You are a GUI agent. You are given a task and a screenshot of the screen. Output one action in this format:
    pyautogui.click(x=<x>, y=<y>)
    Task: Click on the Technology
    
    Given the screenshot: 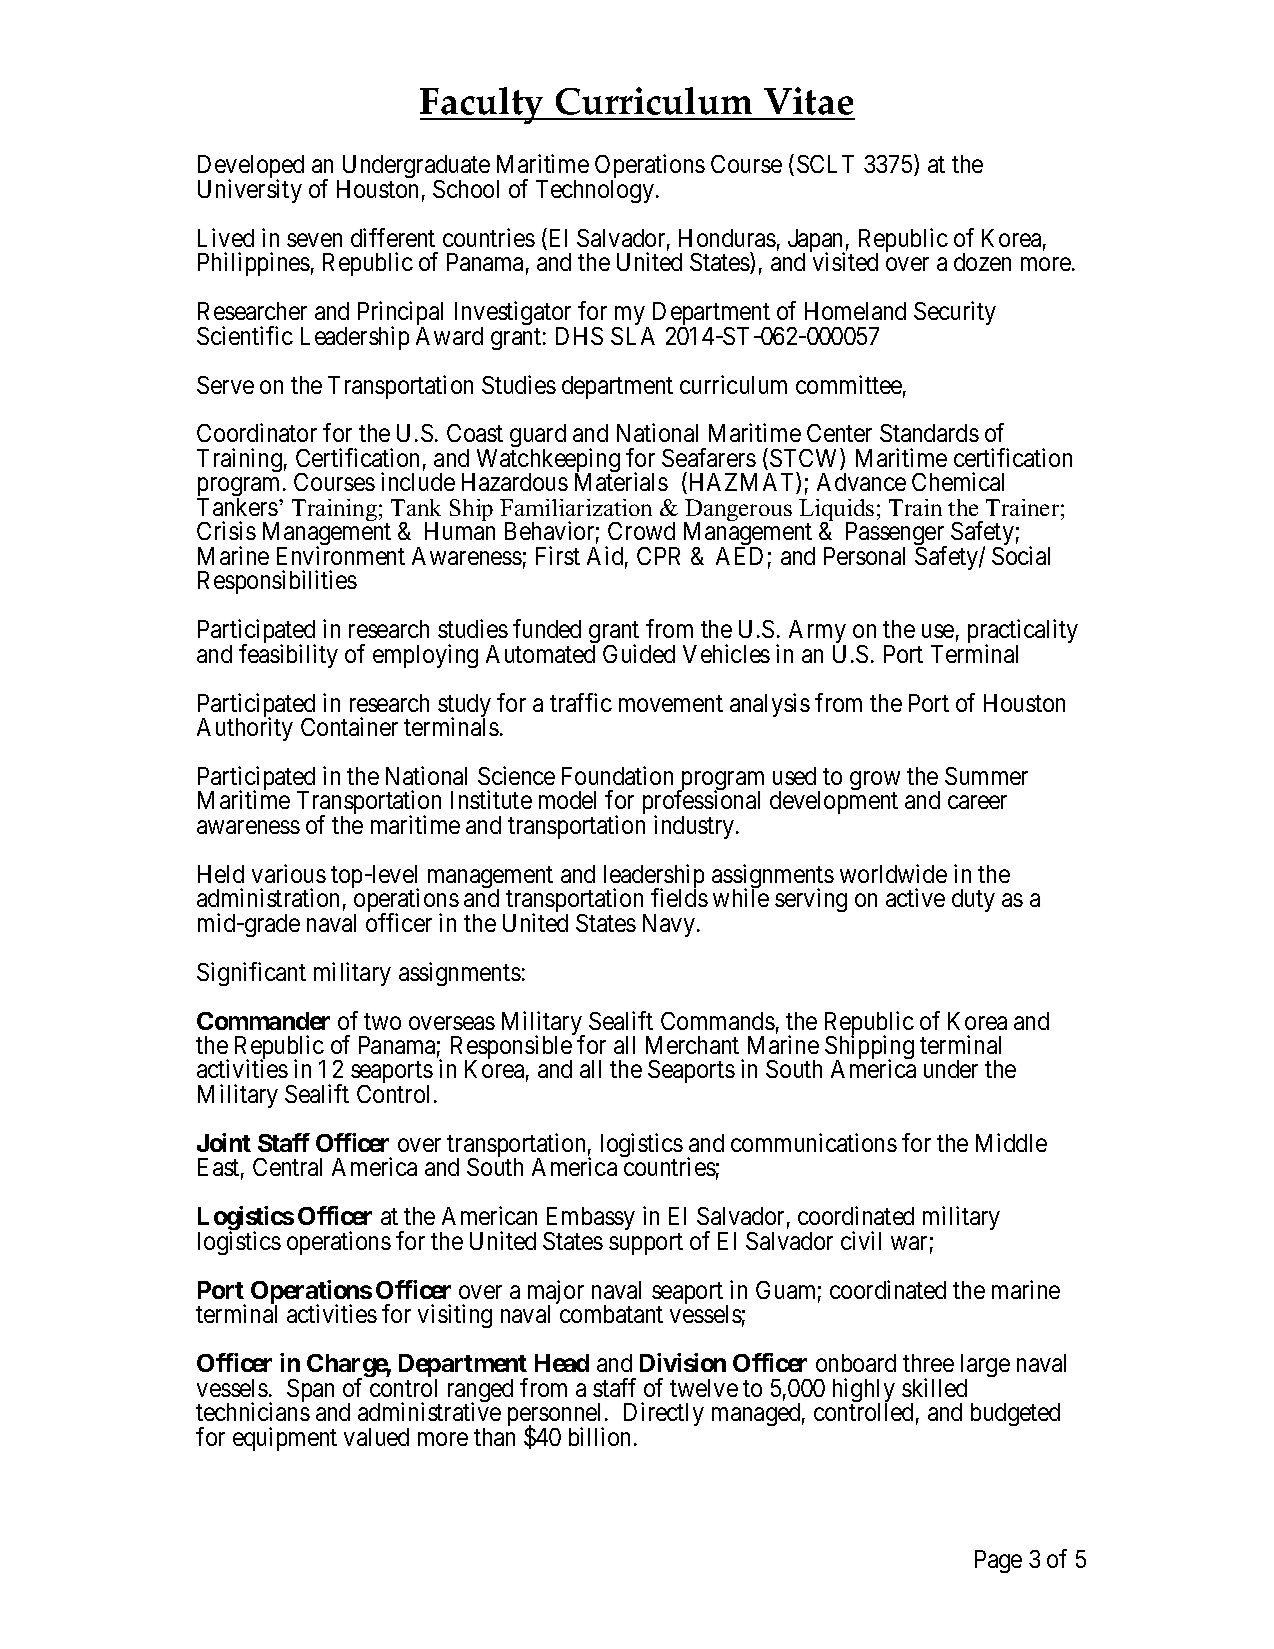 What is the action you would take?
    pyautogui.click(x=596, y=191)
